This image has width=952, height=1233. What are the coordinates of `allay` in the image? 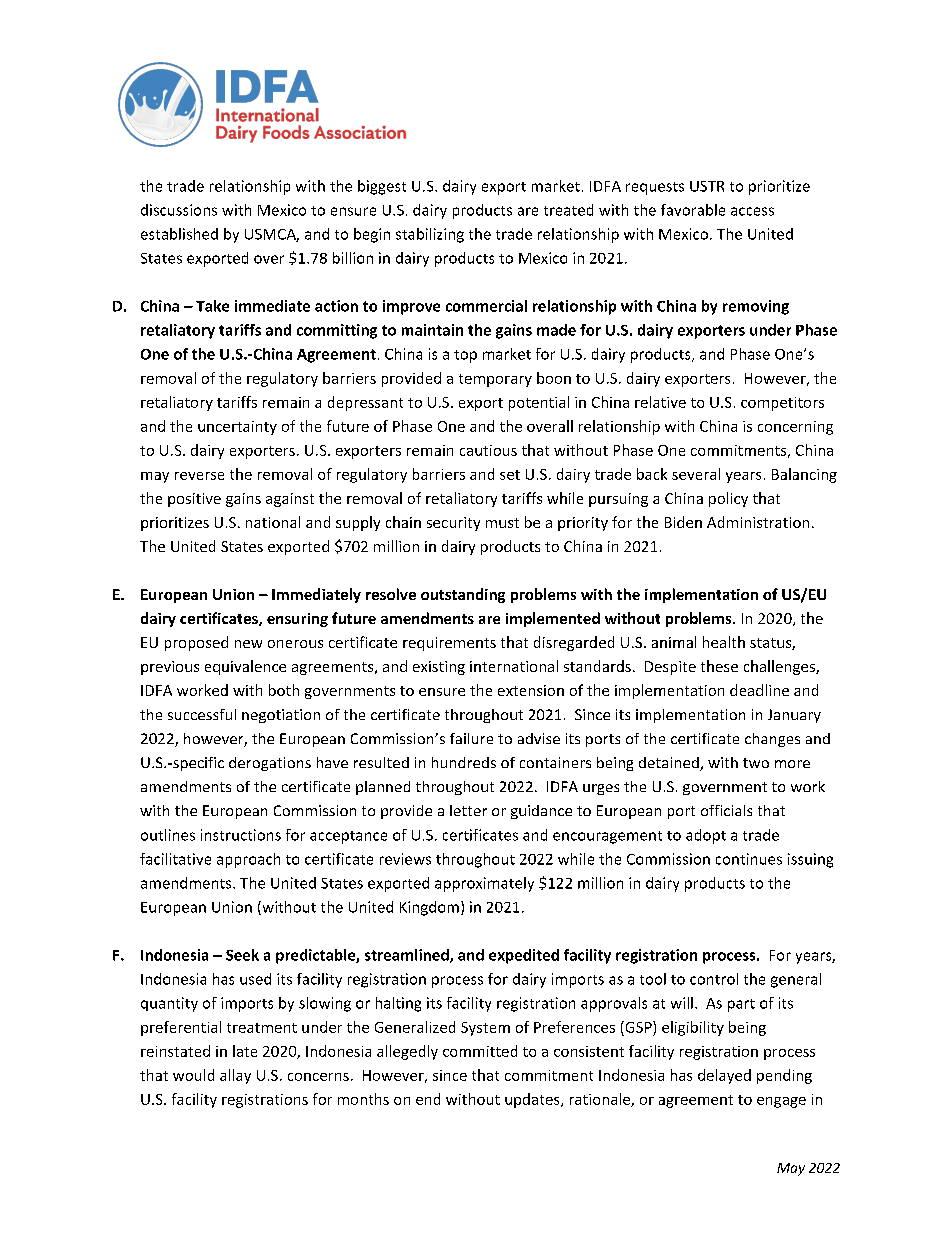 It's located at (235, 1076).
